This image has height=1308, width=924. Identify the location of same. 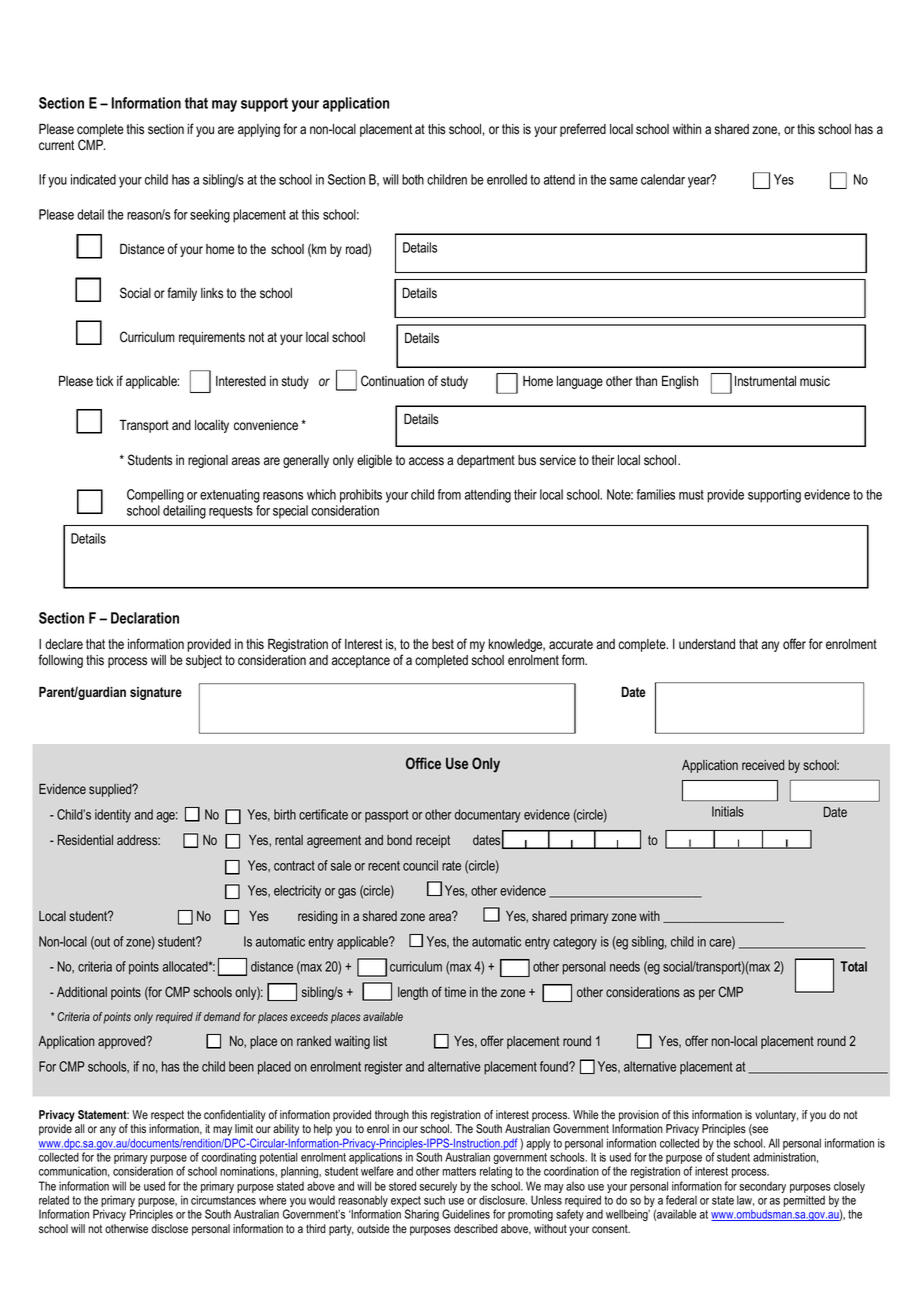
(624, 181).
